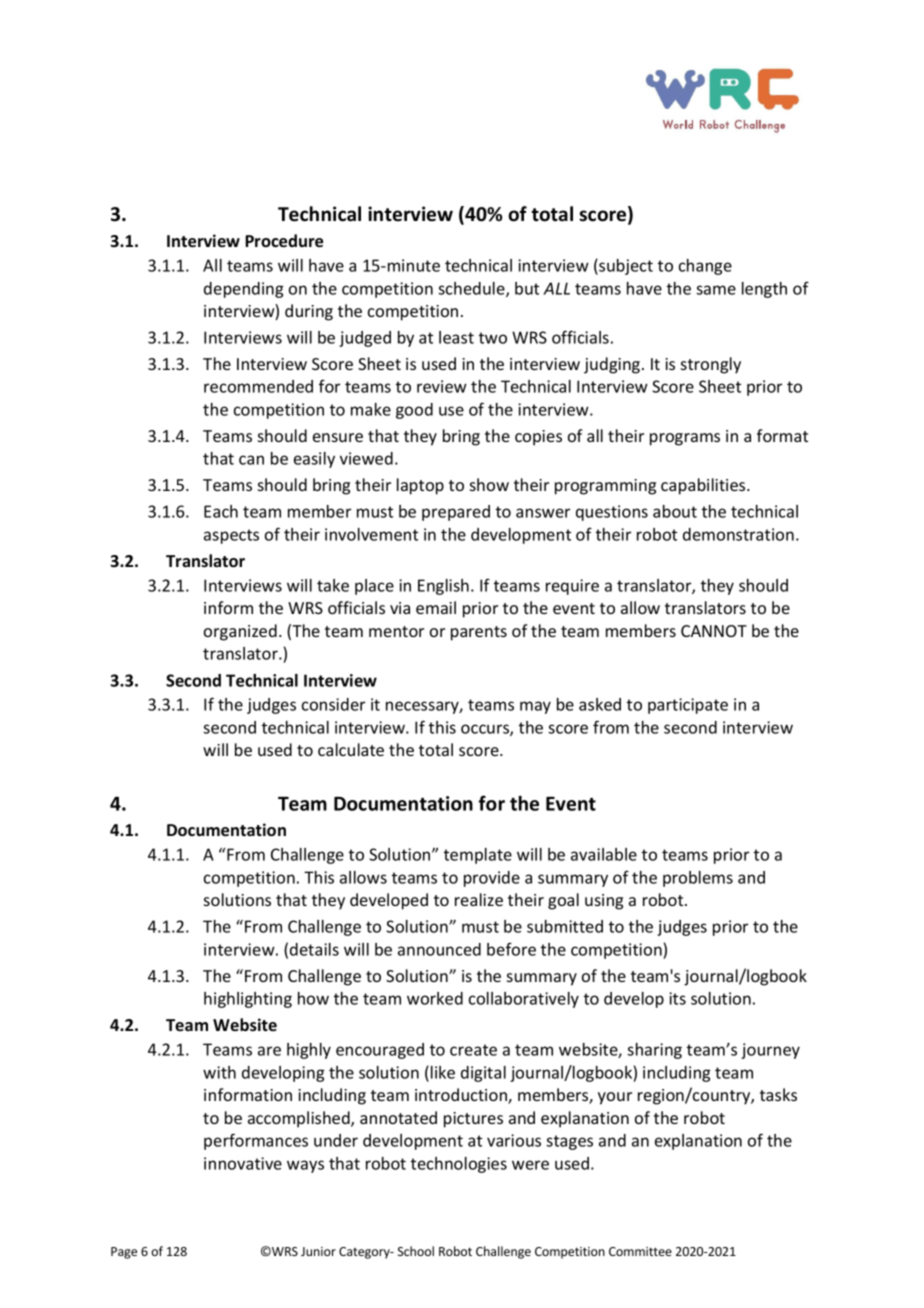 This image has height=1308, width=924. What do you see at coordinates (705, 267) in the image?
I see `change` at bounding box center [705, 267].
